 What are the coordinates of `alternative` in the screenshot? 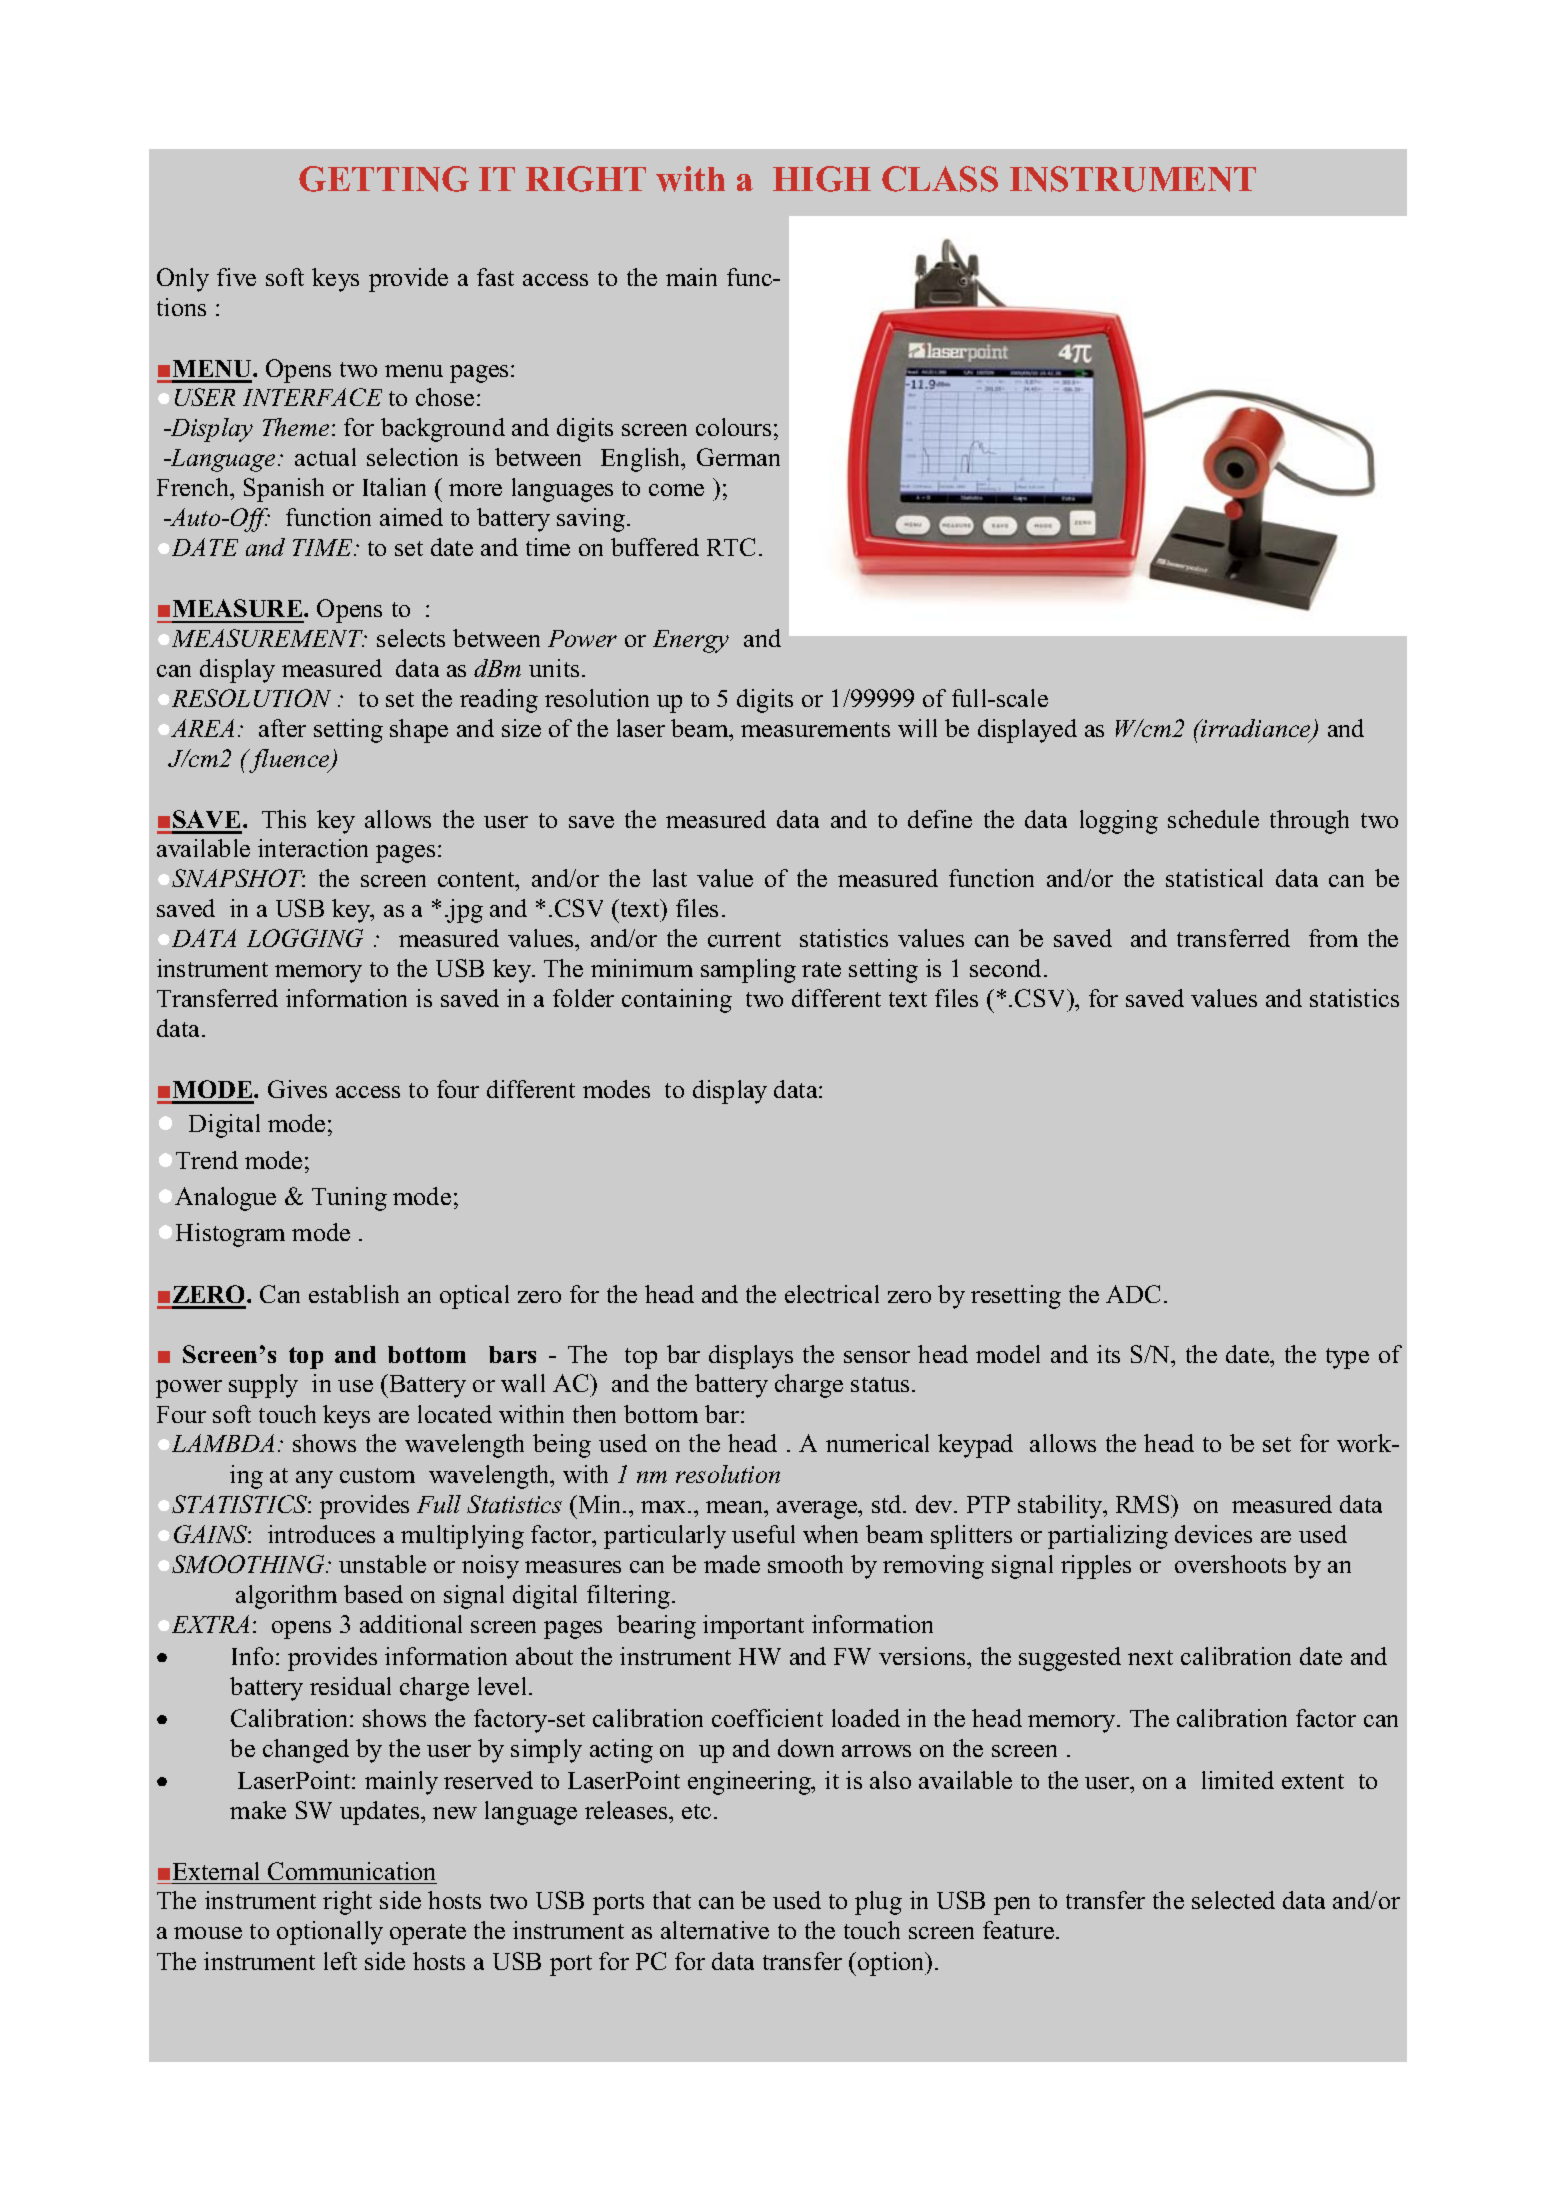 It's located at (715, 1930).
